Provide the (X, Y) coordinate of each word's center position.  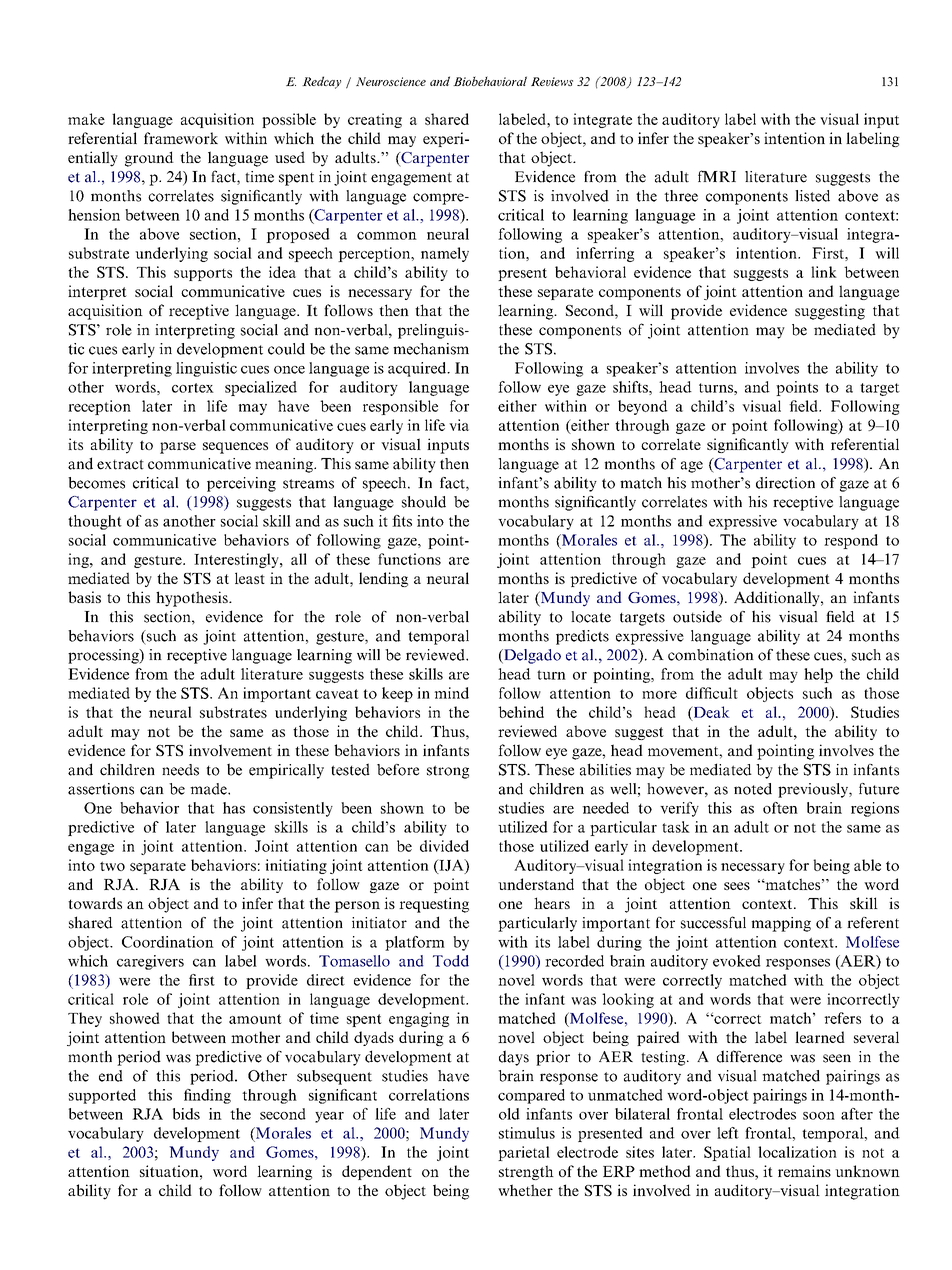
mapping (781, 924)
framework (181, 138)
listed (812, 196)
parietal (524, 1153)
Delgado (531, 656)
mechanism (431, 349)
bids (186, 1114)
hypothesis (193, 599)
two (112, 866)
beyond (643, 407)
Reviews (552, 81)
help (818, 675)
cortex (193, 388)
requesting (434, 905)
